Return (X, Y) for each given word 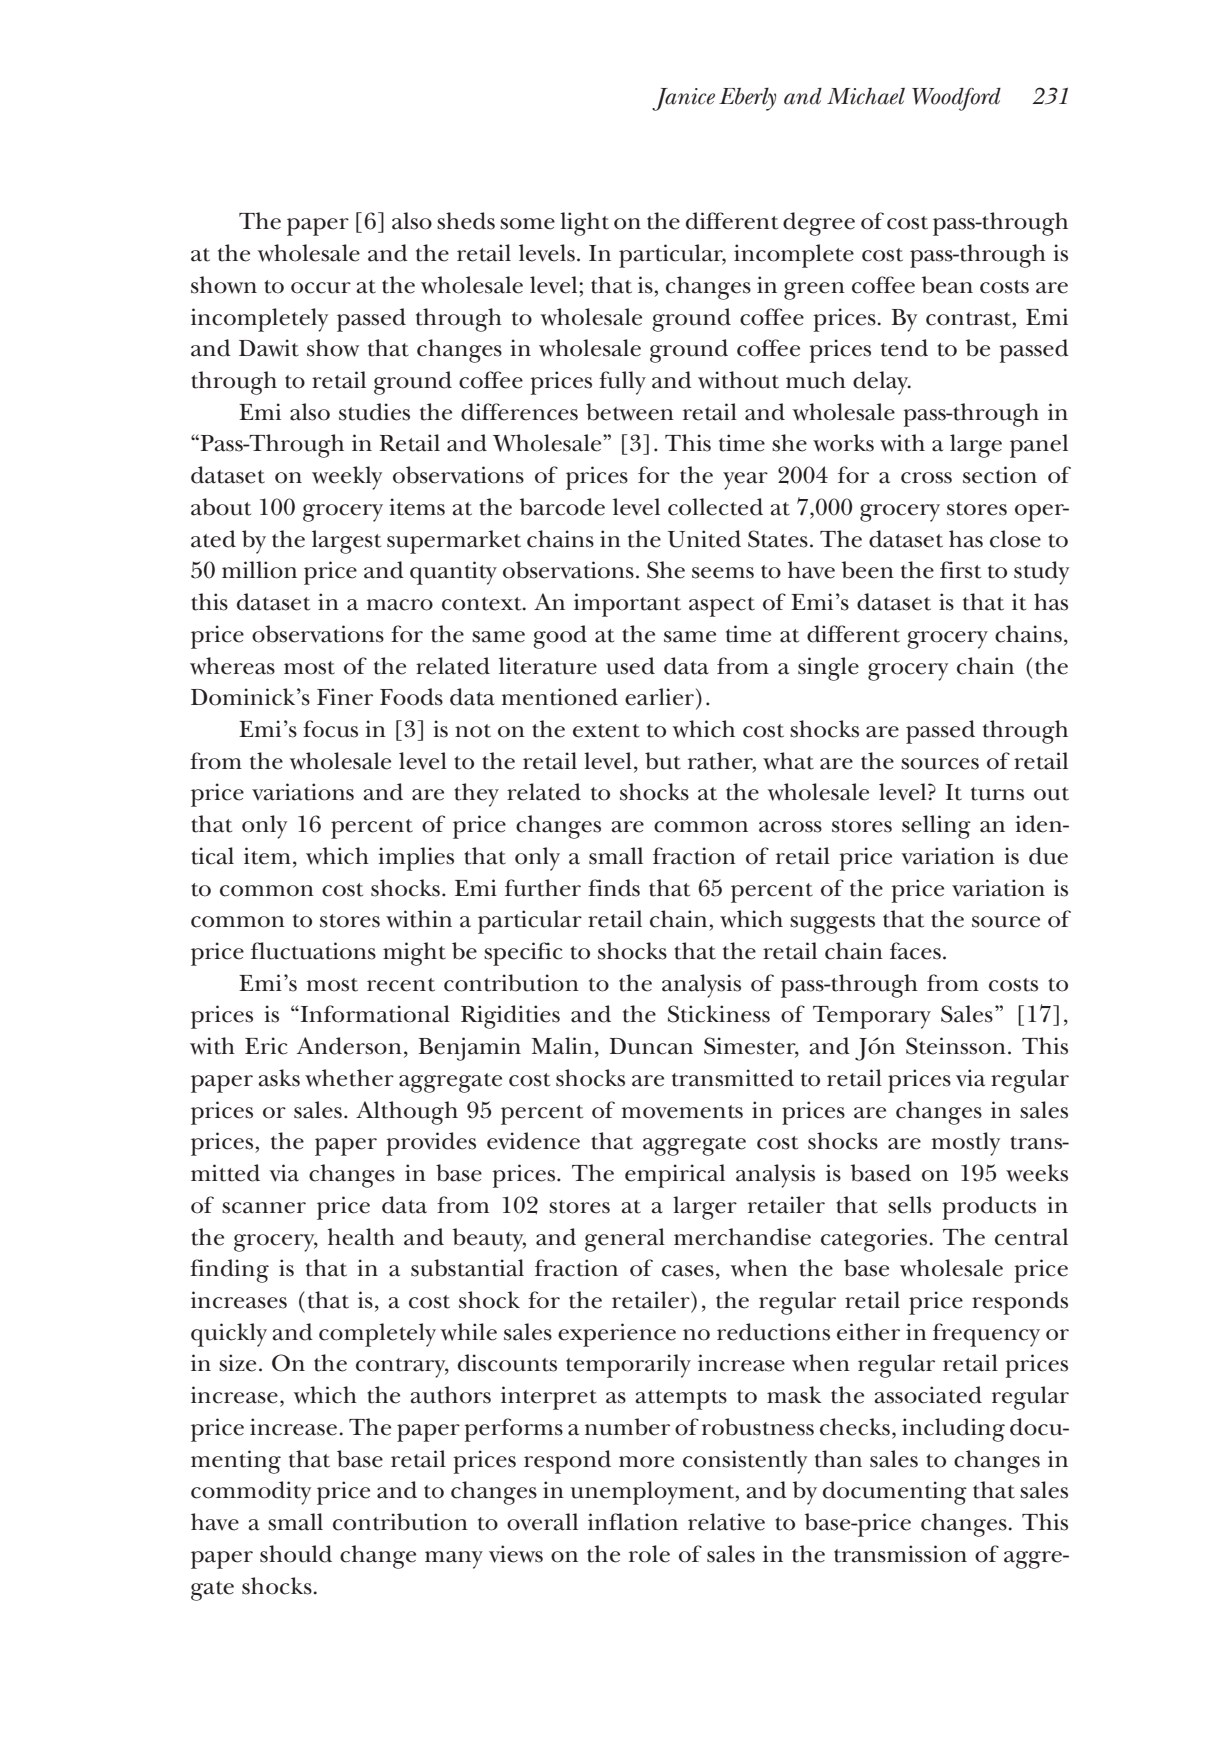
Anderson (349, 1046)
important (627, 605)
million (259, 570)
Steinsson (956, 1046)
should (296, 1554)
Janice (683, 99)
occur (321, 288)
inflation (633, 1522)
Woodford (956, 99)
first (960, 570)
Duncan (651, 1046)
